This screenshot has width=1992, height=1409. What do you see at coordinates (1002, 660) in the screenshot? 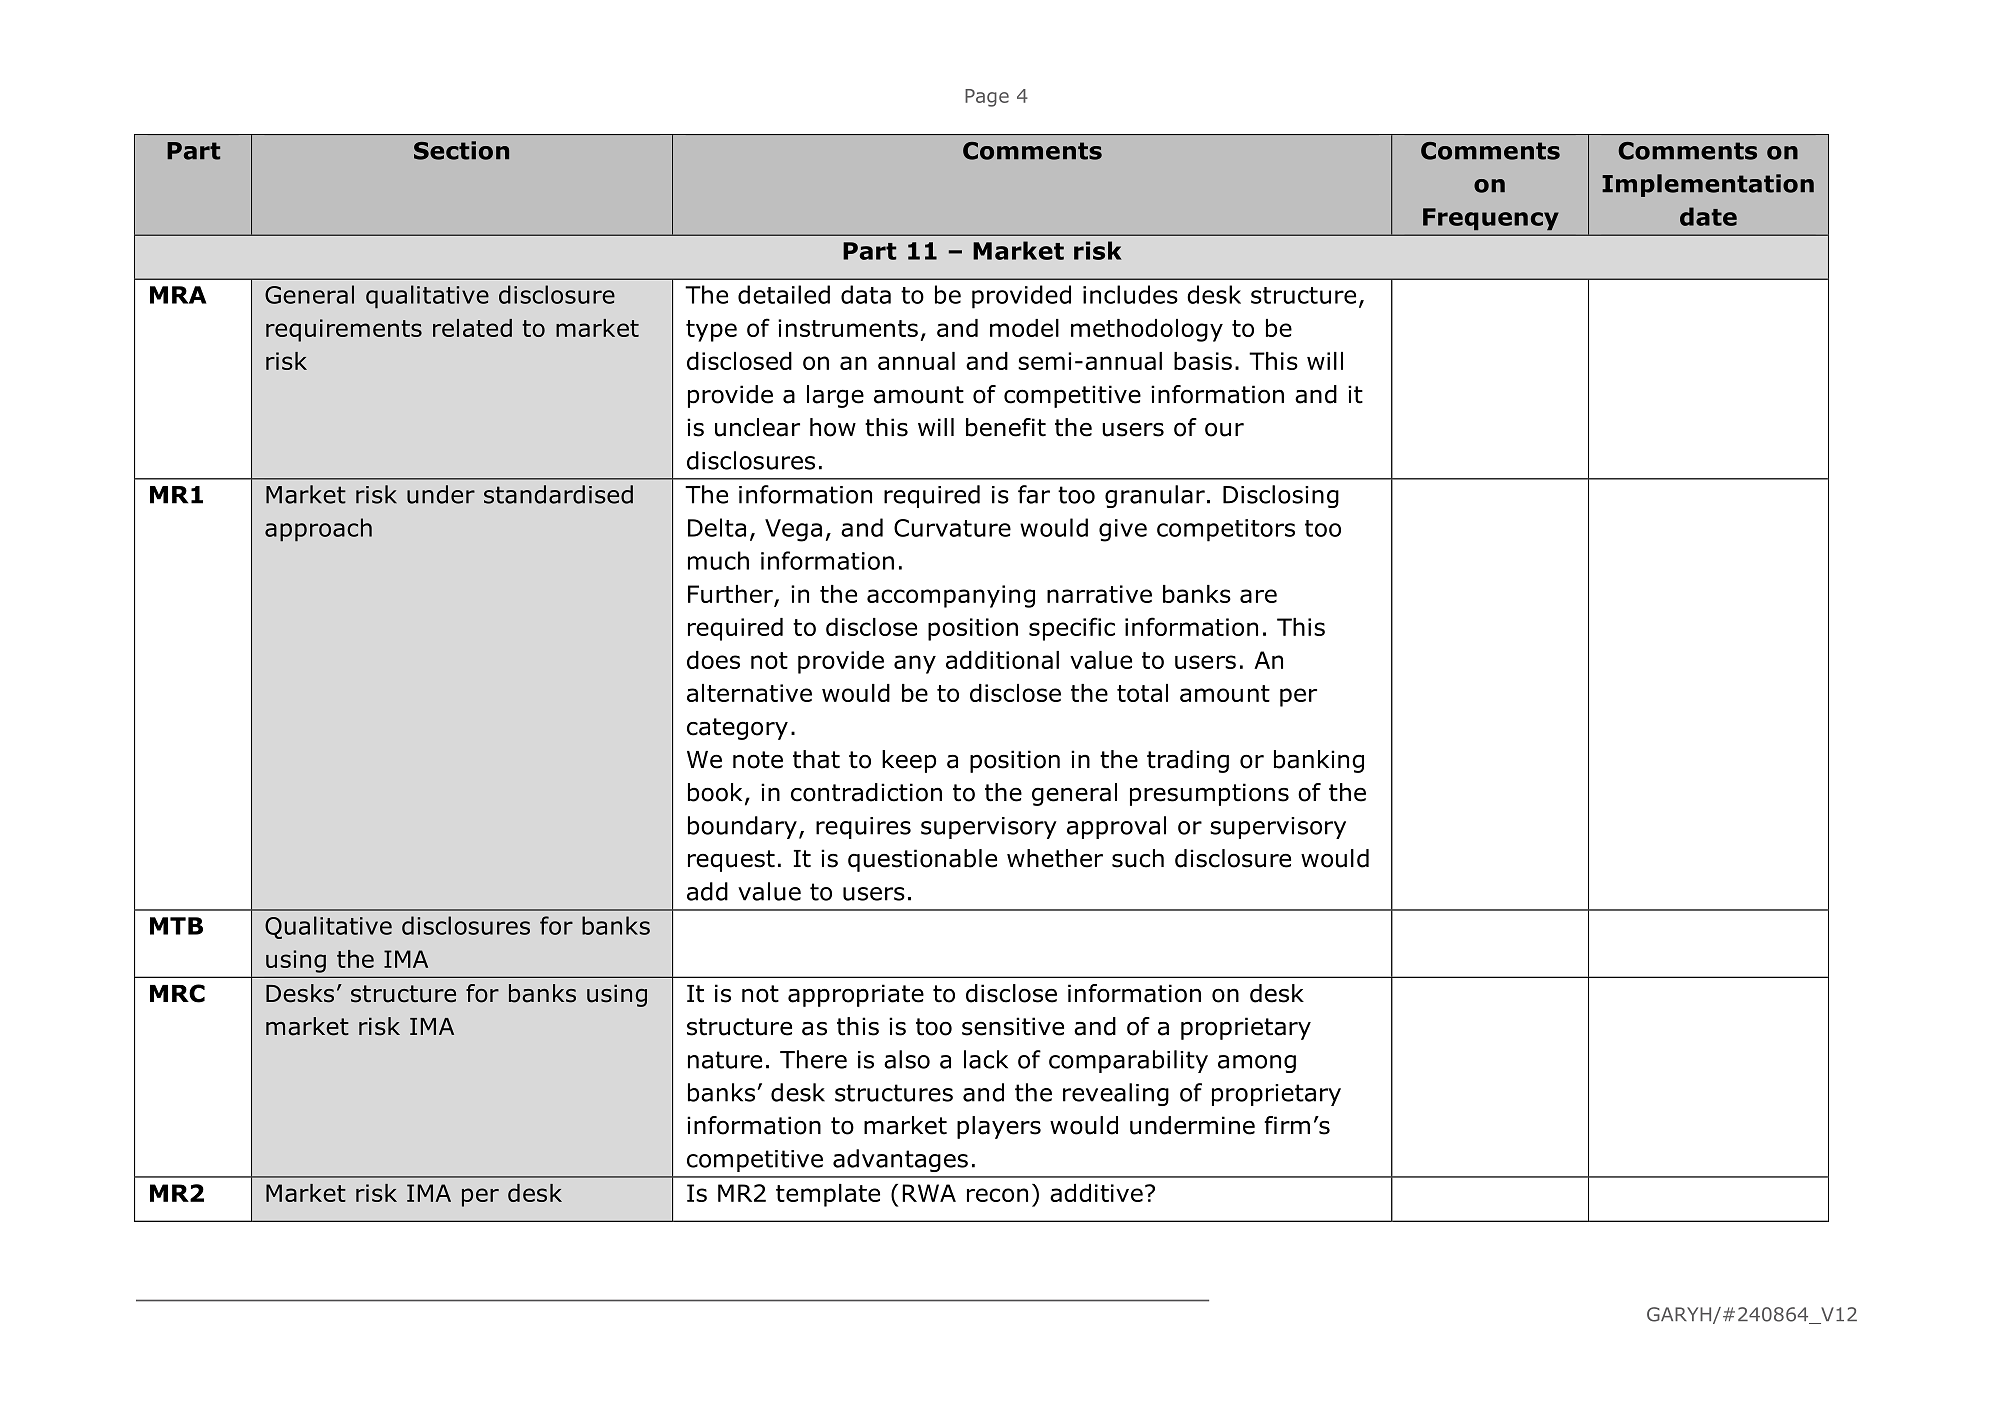
I see `additional` at bounding box center [1002, 660].
